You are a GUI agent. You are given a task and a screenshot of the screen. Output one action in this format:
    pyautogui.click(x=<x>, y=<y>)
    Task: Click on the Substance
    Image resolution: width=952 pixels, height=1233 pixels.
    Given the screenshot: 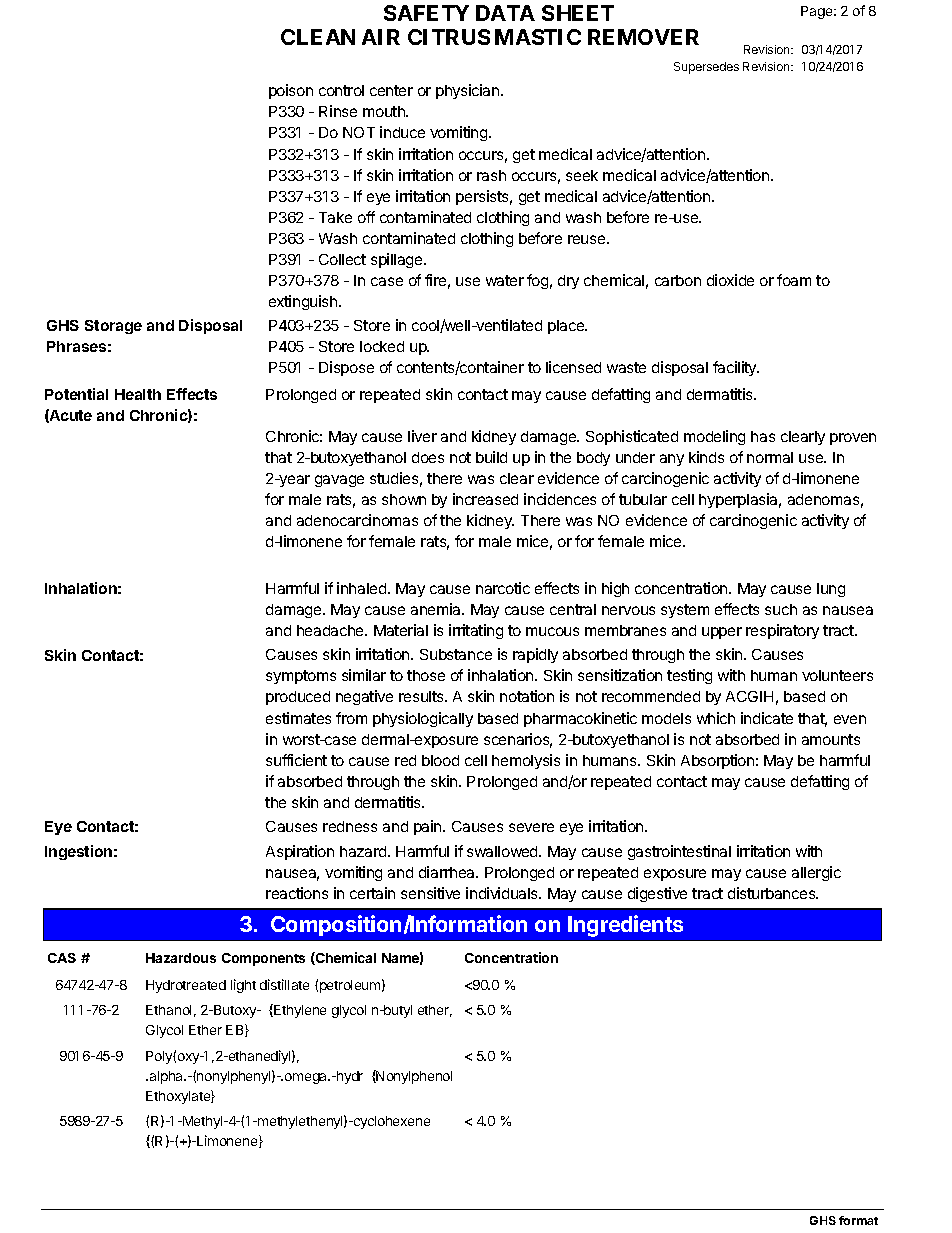 What is the action you would take?
    pyautogui.click(x=456, y=654)
